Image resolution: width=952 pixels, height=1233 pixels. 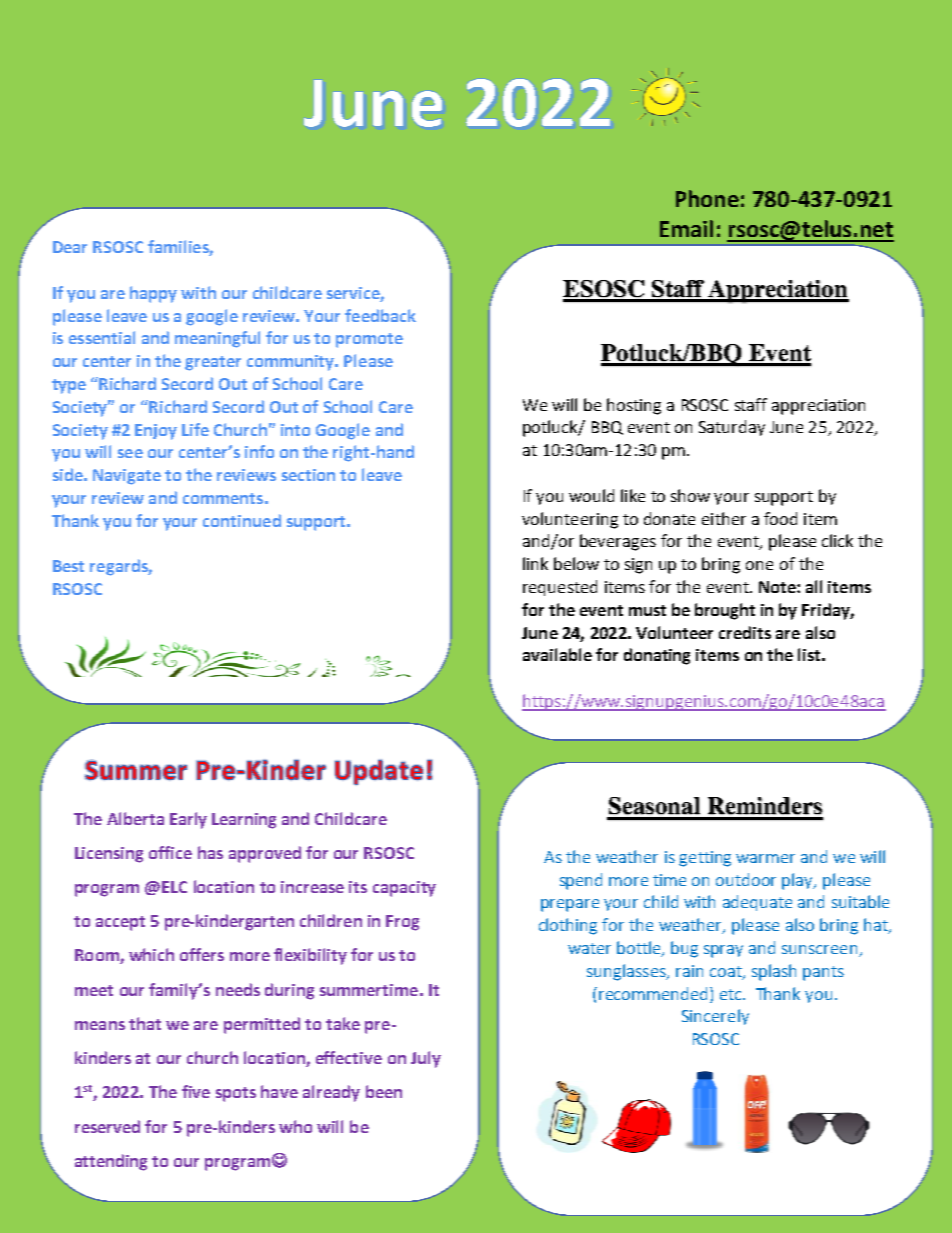 What do you see at coordinates (715, 1017) in the image?
I see `Sincerely` at bounding box center [715, 1017].
